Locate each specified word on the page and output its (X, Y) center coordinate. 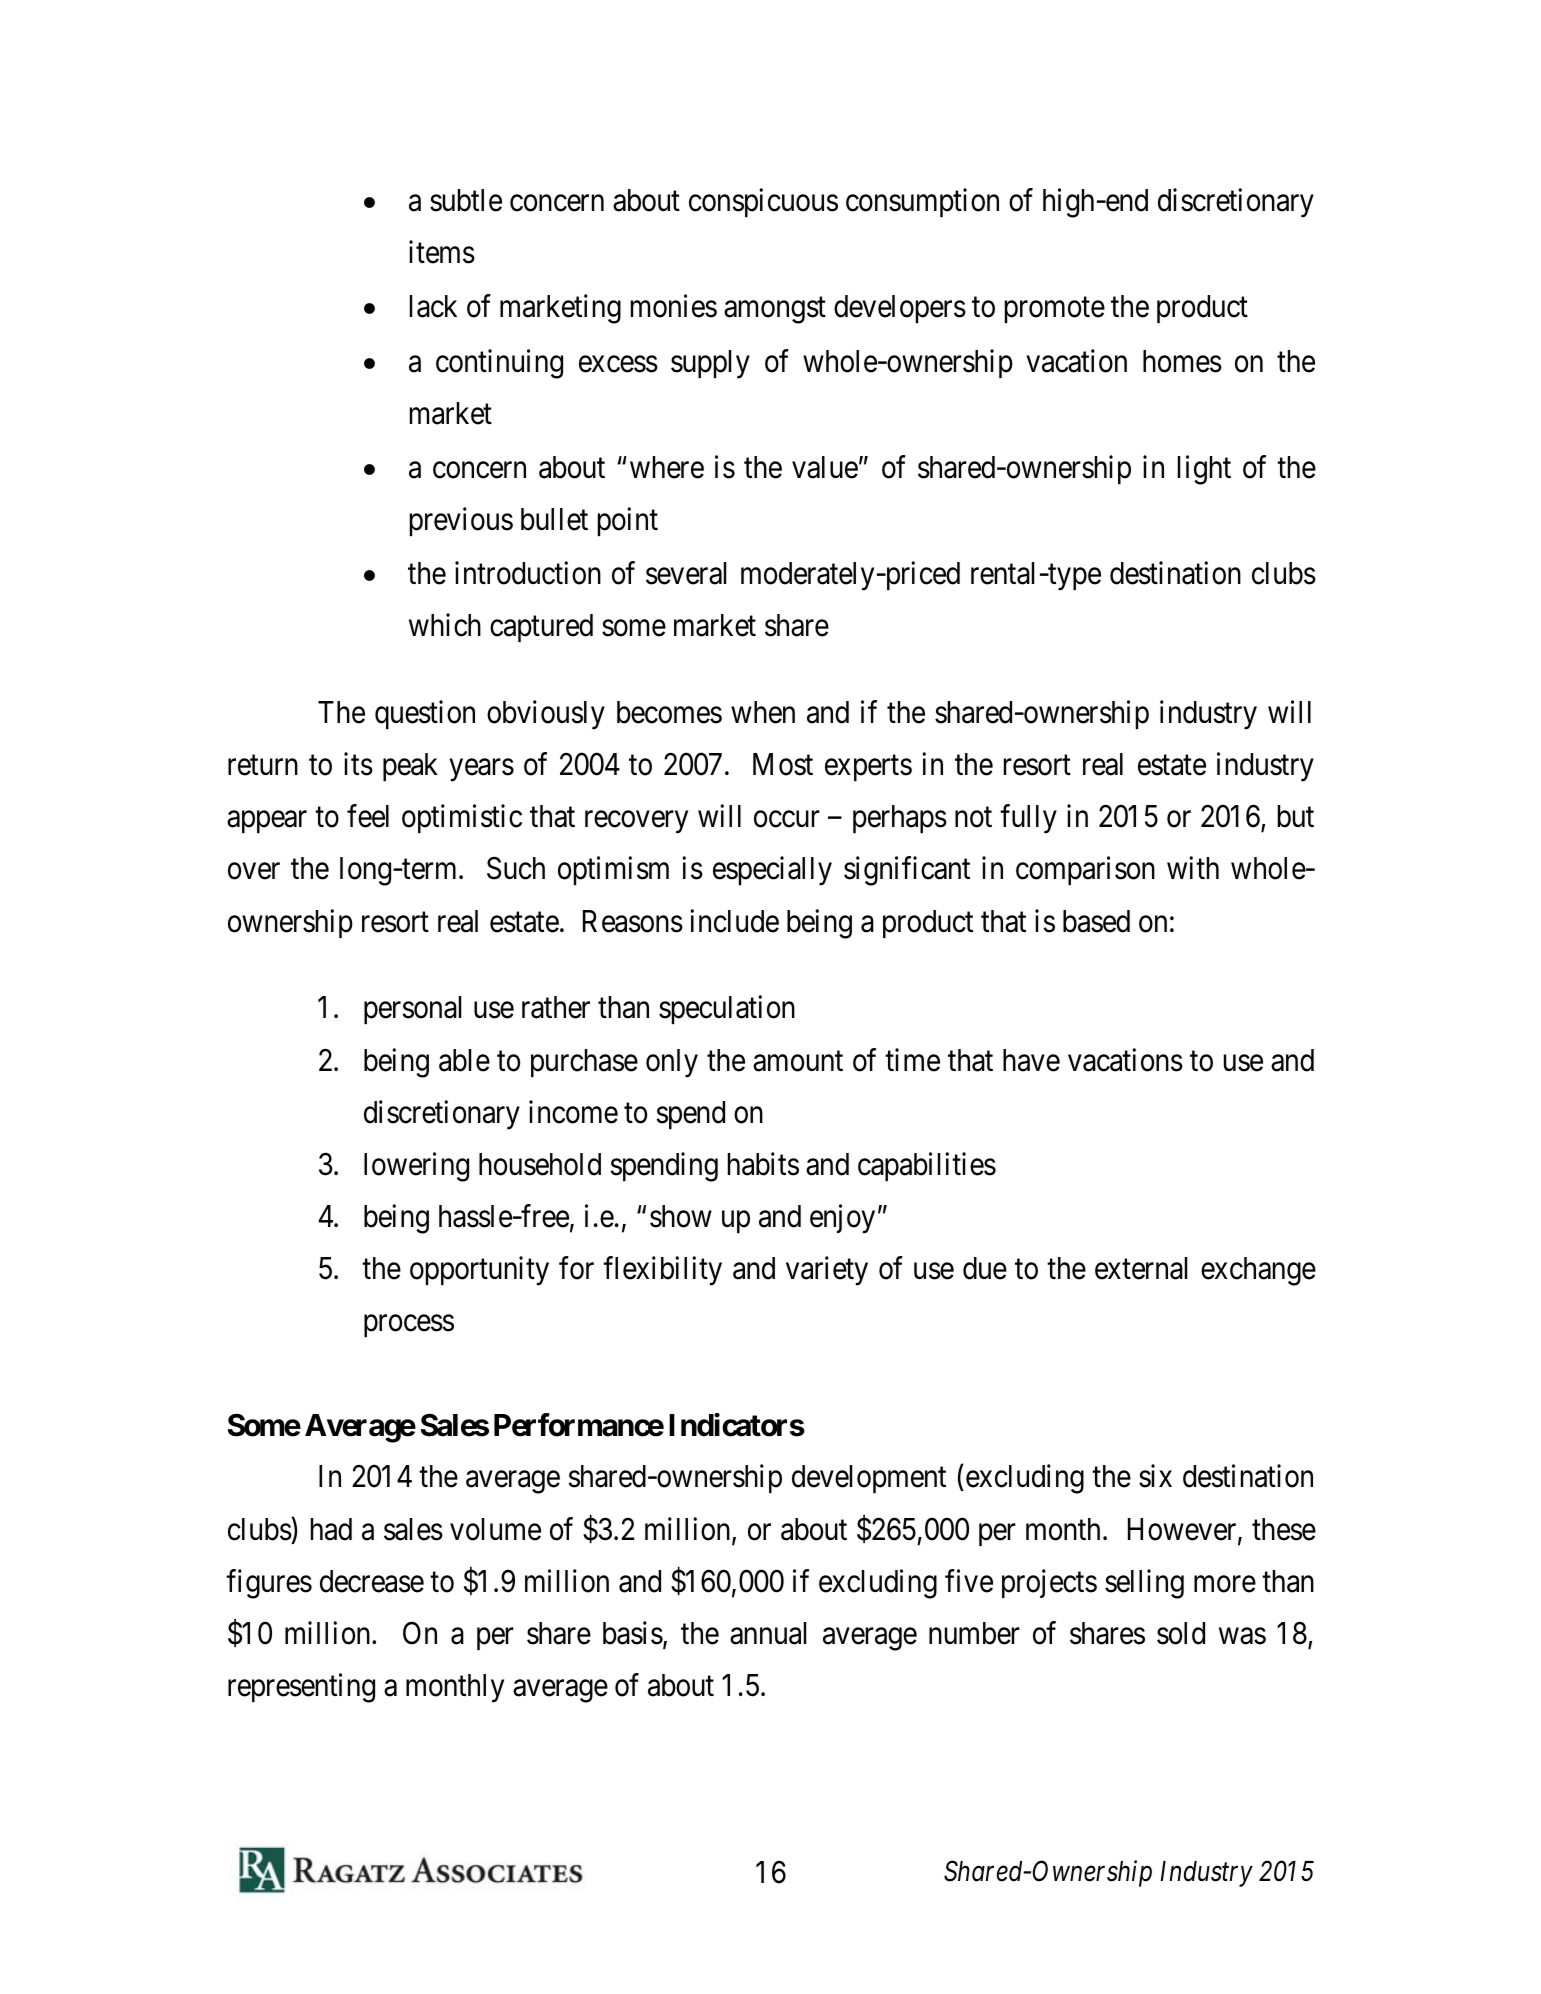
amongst (775, 311)
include (734, 921)
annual (768, 1633)
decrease (372, 1581)
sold (1181, 1633)
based (1096, 921)
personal (412, 1010)
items (442, 252)
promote (1055, 310)
